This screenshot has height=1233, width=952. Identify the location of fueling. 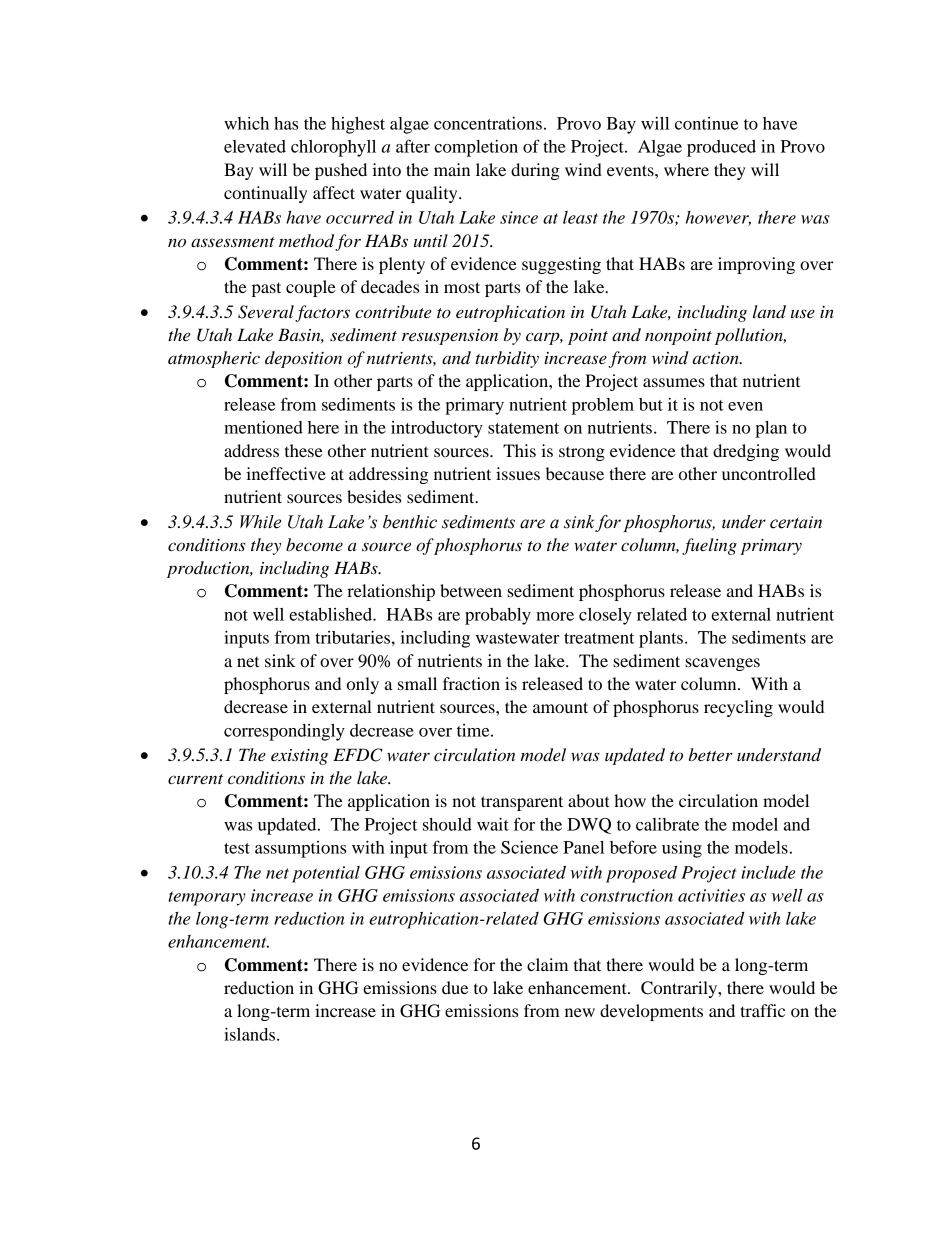
(709, 546).
